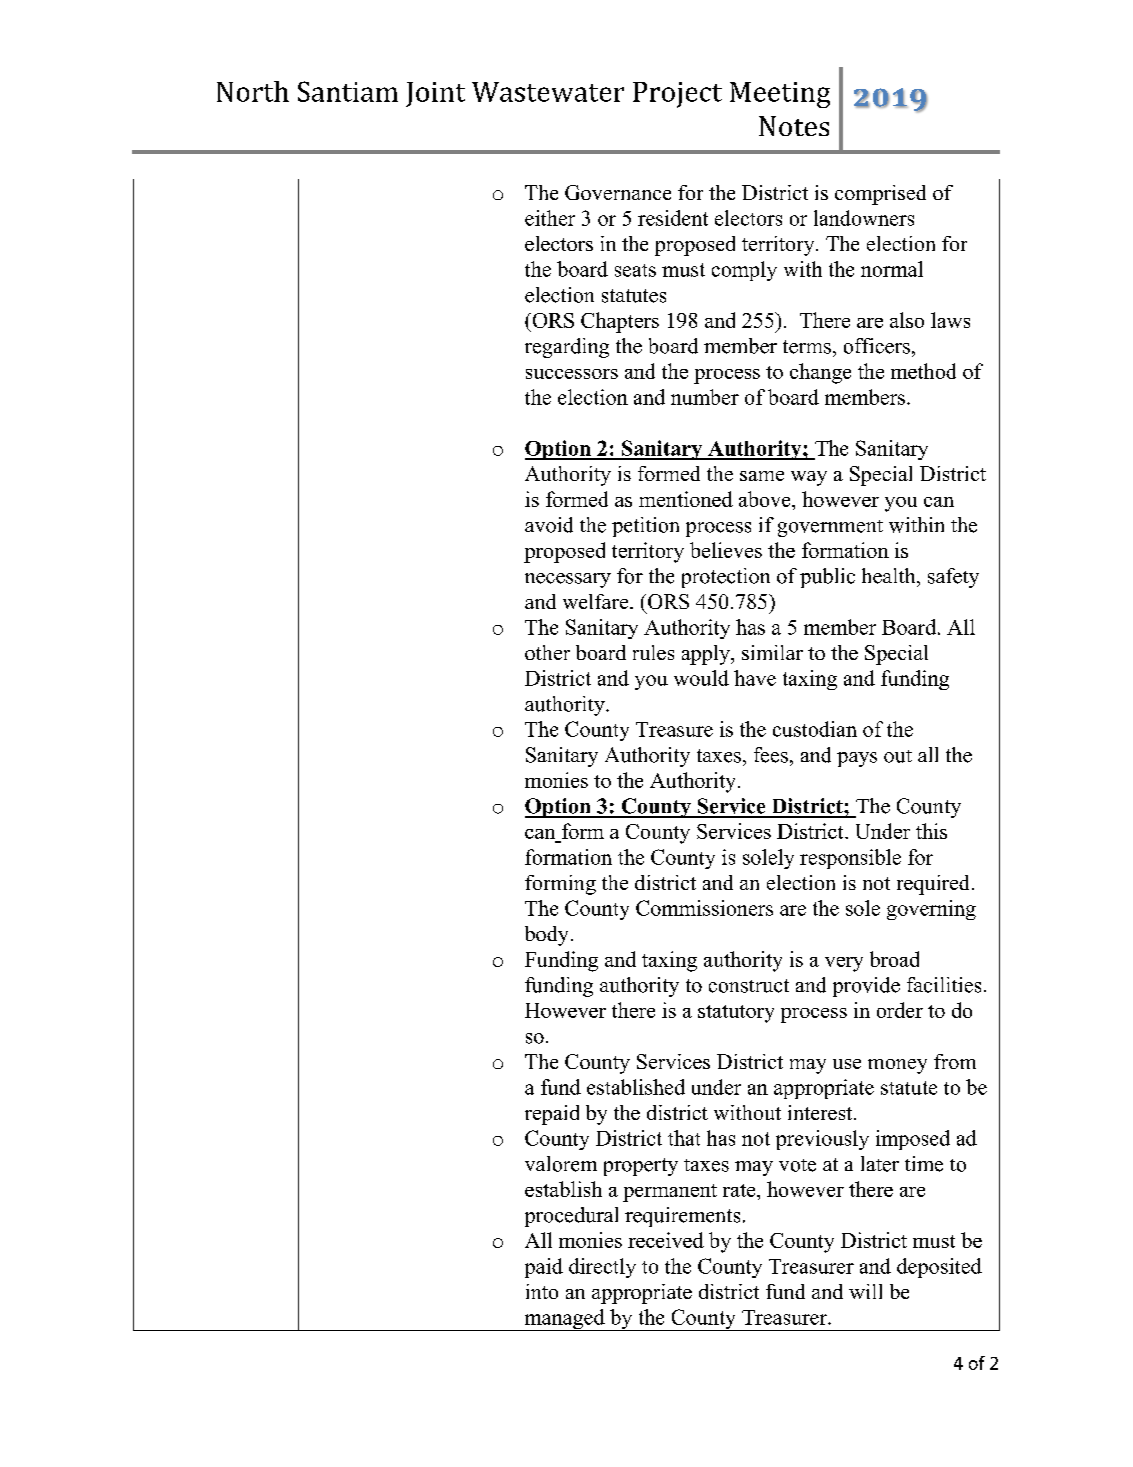  I want to click on deposited, so click(939, 1268).
